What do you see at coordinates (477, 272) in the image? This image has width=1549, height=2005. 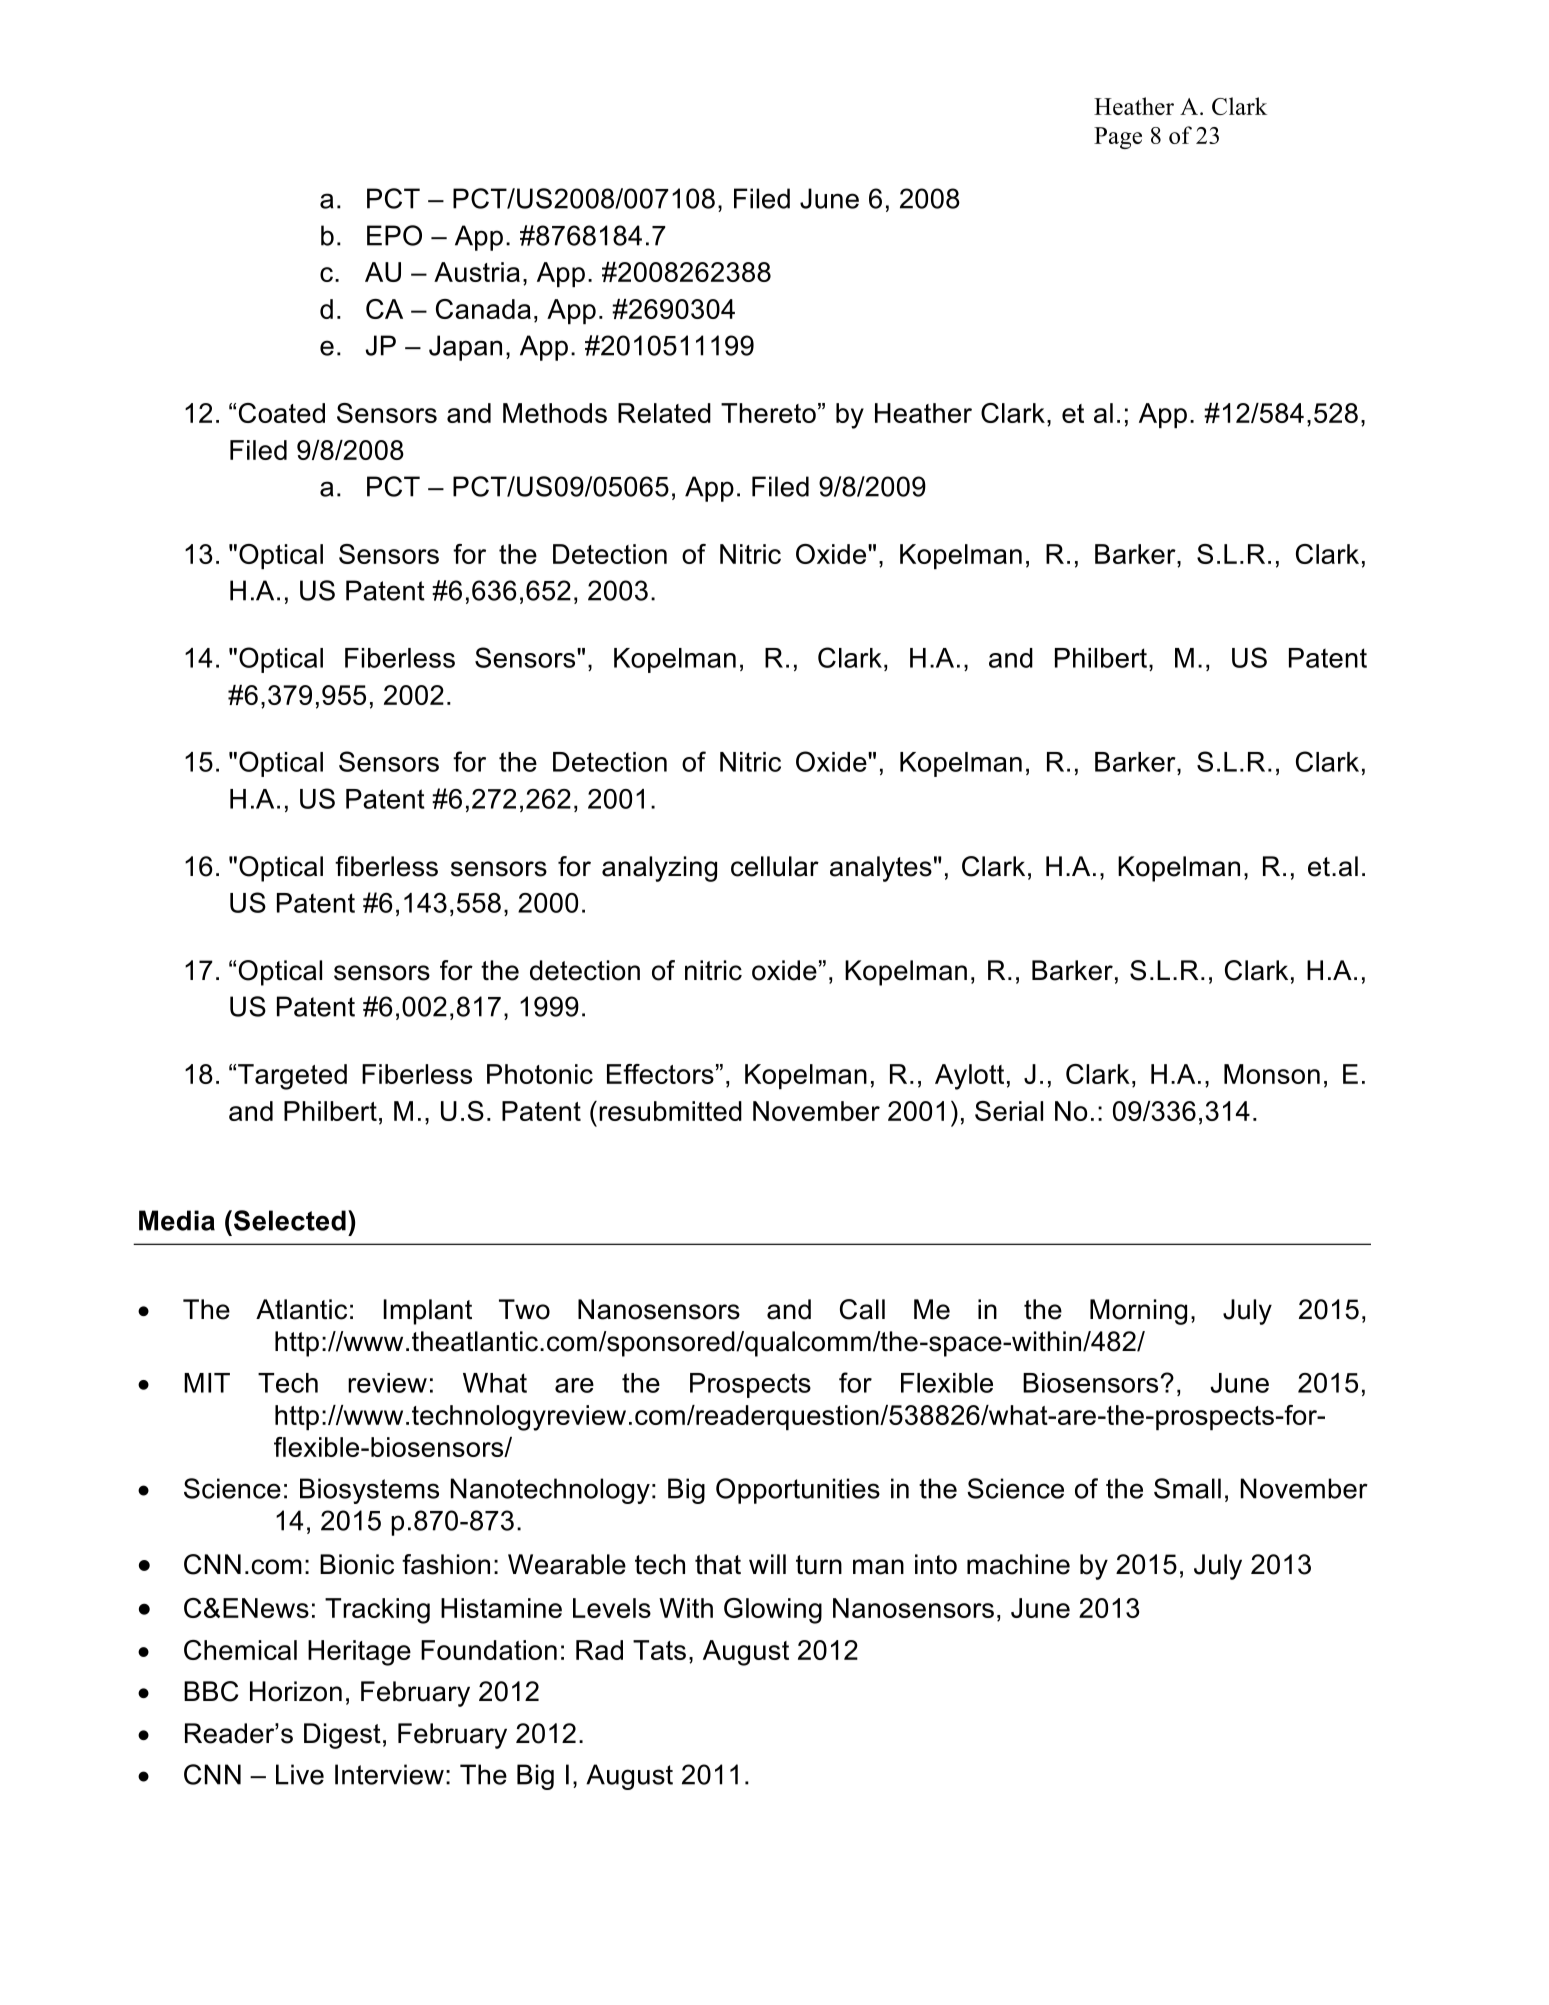 I see `Austria` at bounding box center [477, 272].
